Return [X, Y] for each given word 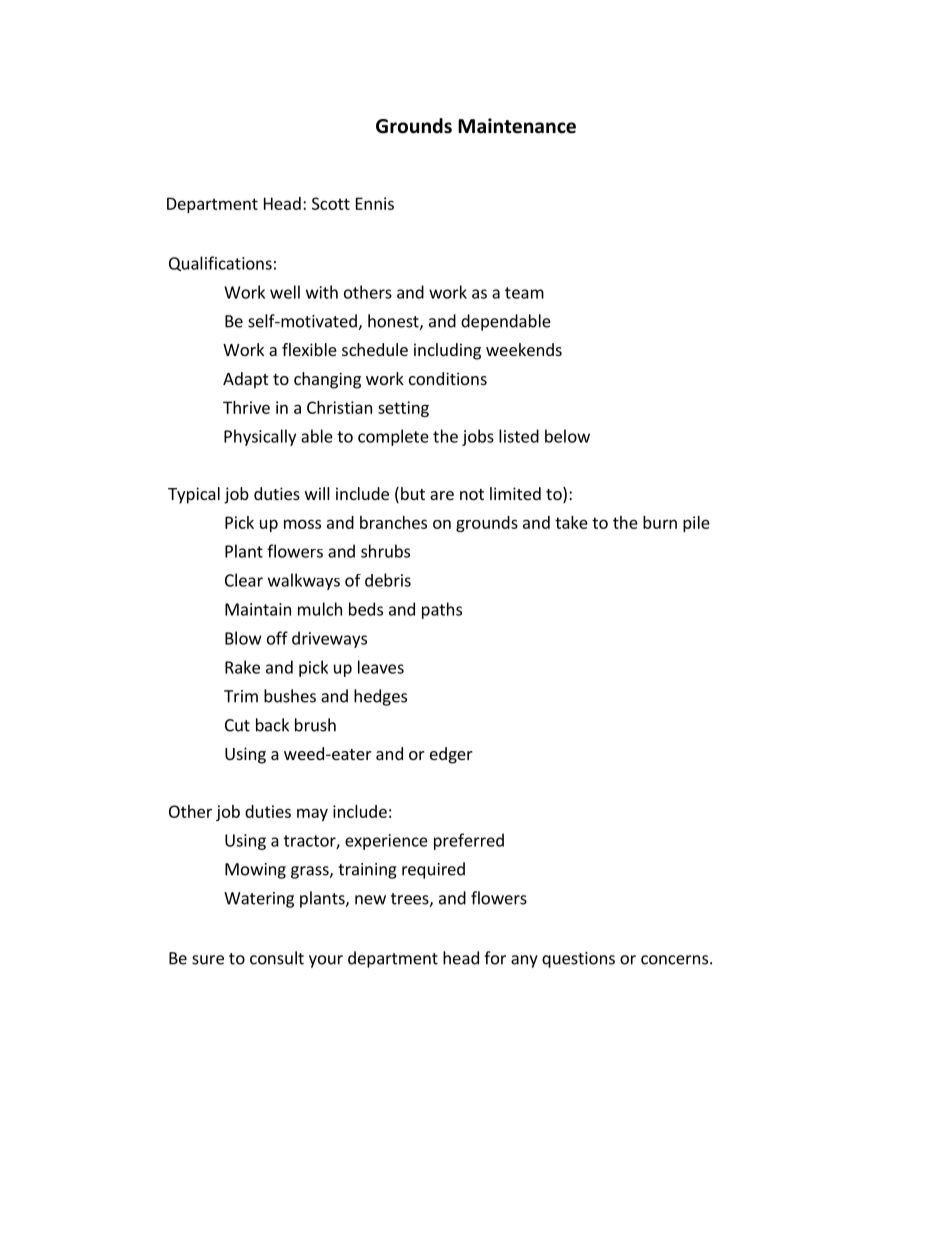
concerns [674, 960]
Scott [331, 203]
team [524, 293]
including [447, 351]
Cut [237, 725]
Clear [244, 580]
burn [660, 522]
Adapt [245, 380]
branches [393, 522]
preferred [469, 841]
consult [277, 958]
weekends [524, 349]
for [495, 958]
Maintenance [517, 126]
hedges [380, 697]
